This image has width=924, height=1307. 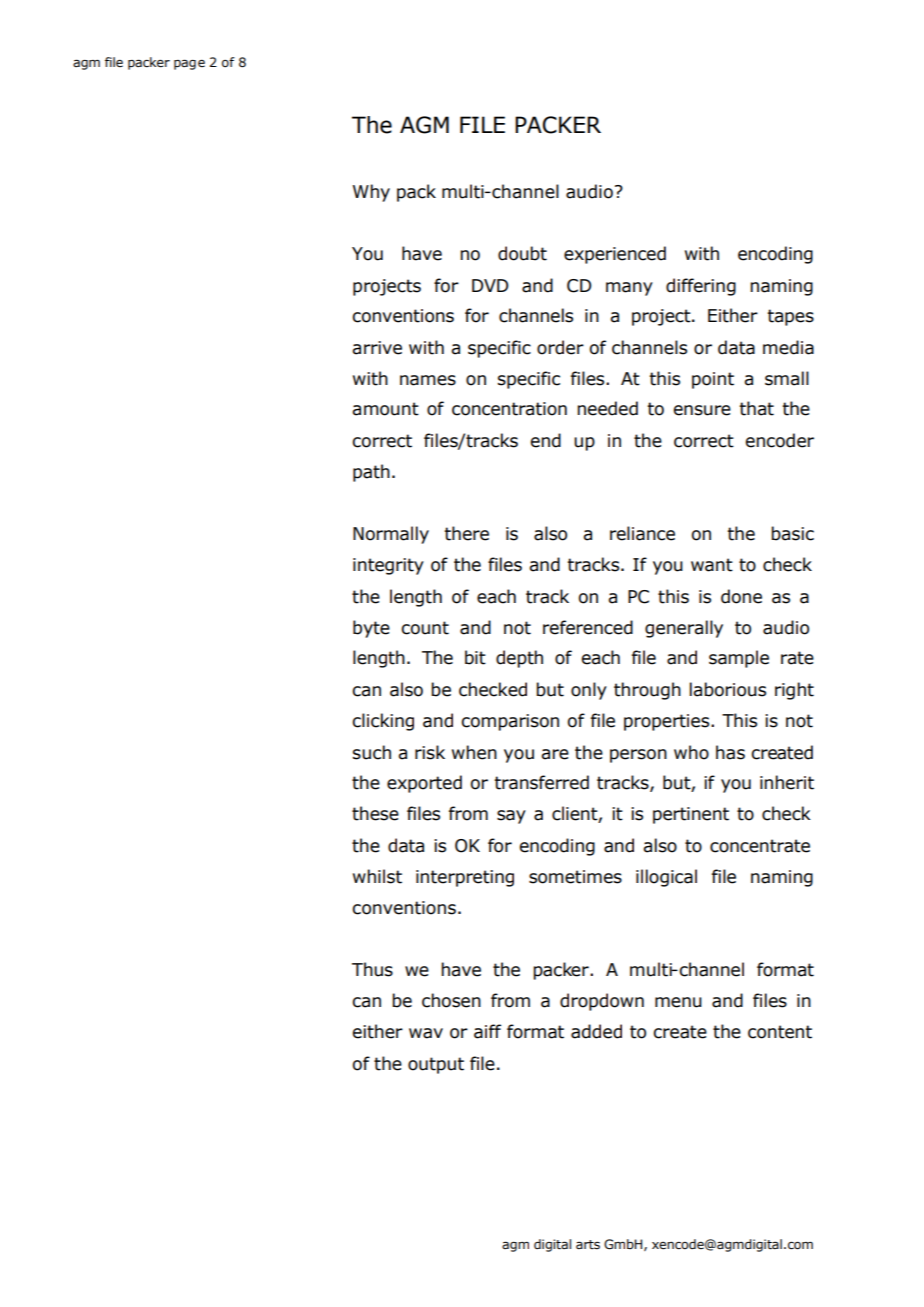 I want to click on there, so click(x=466, y=533).
